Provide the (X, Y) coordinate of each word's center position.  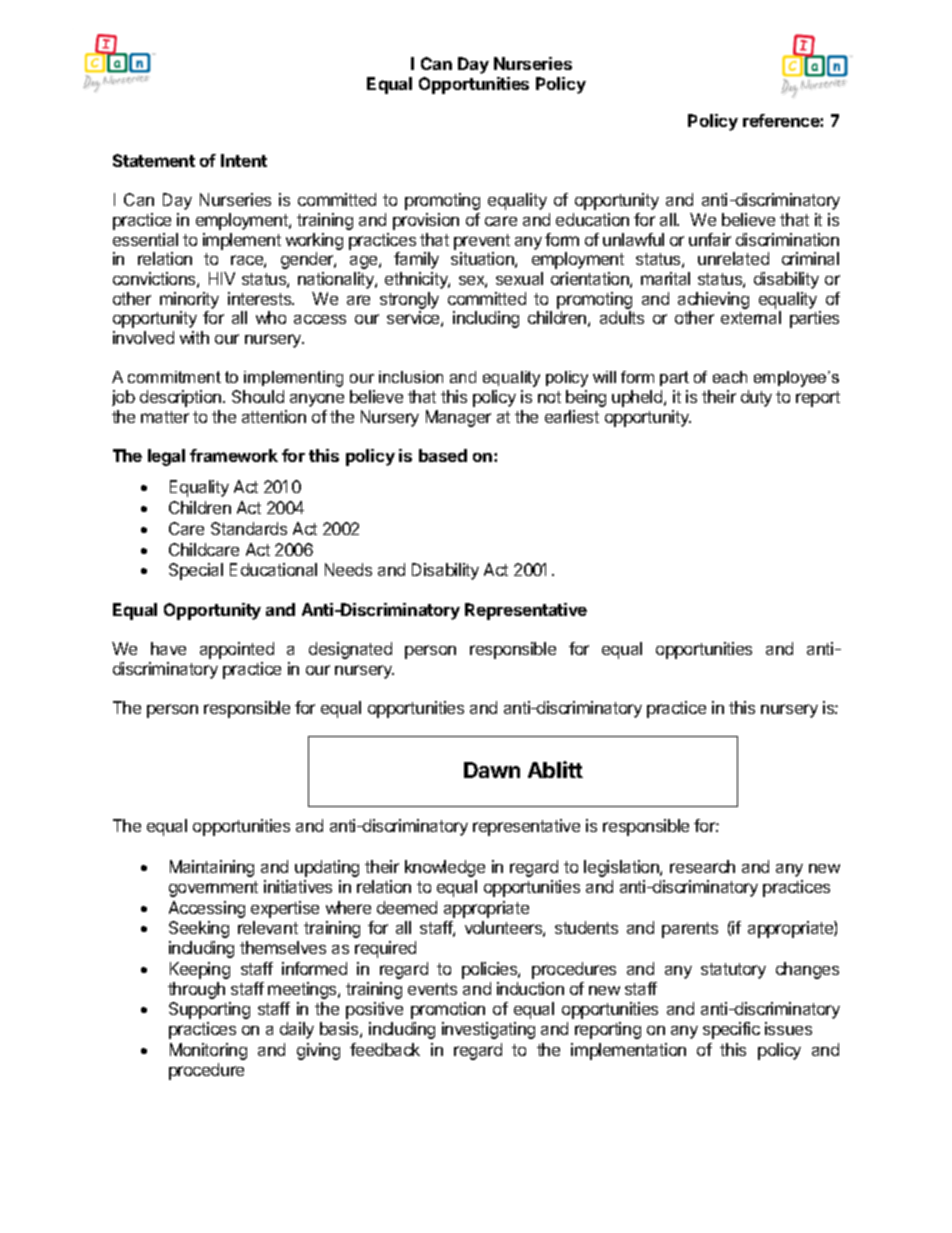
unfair (710, 239)
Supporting (209, 1010)
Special (196, 571)
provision (426, 221)
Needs (348, 569)
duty (756, 398)
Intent (244, 160)
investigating (488, 1030)
